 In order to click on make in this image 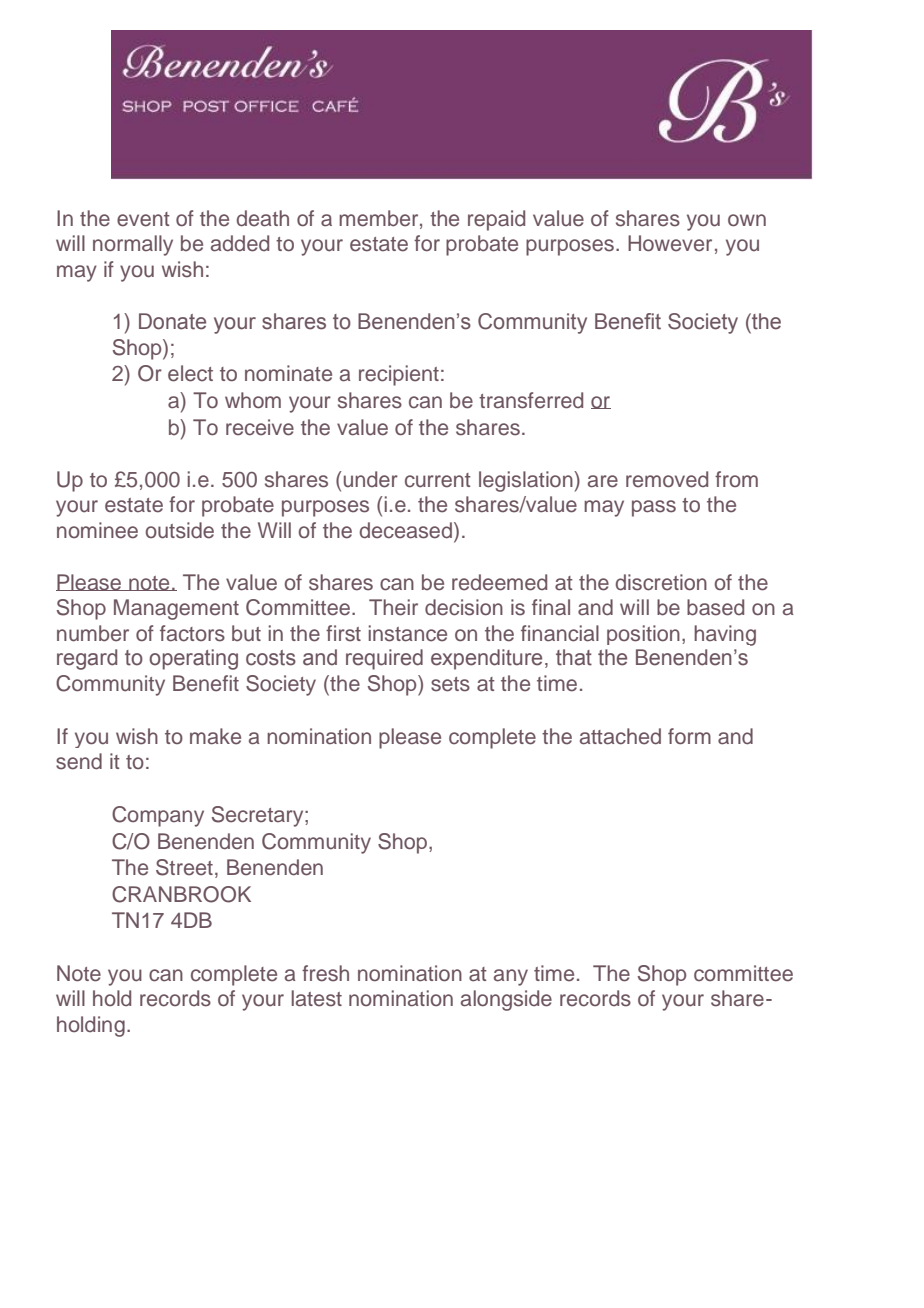, I will do `click(215, 736)`.
